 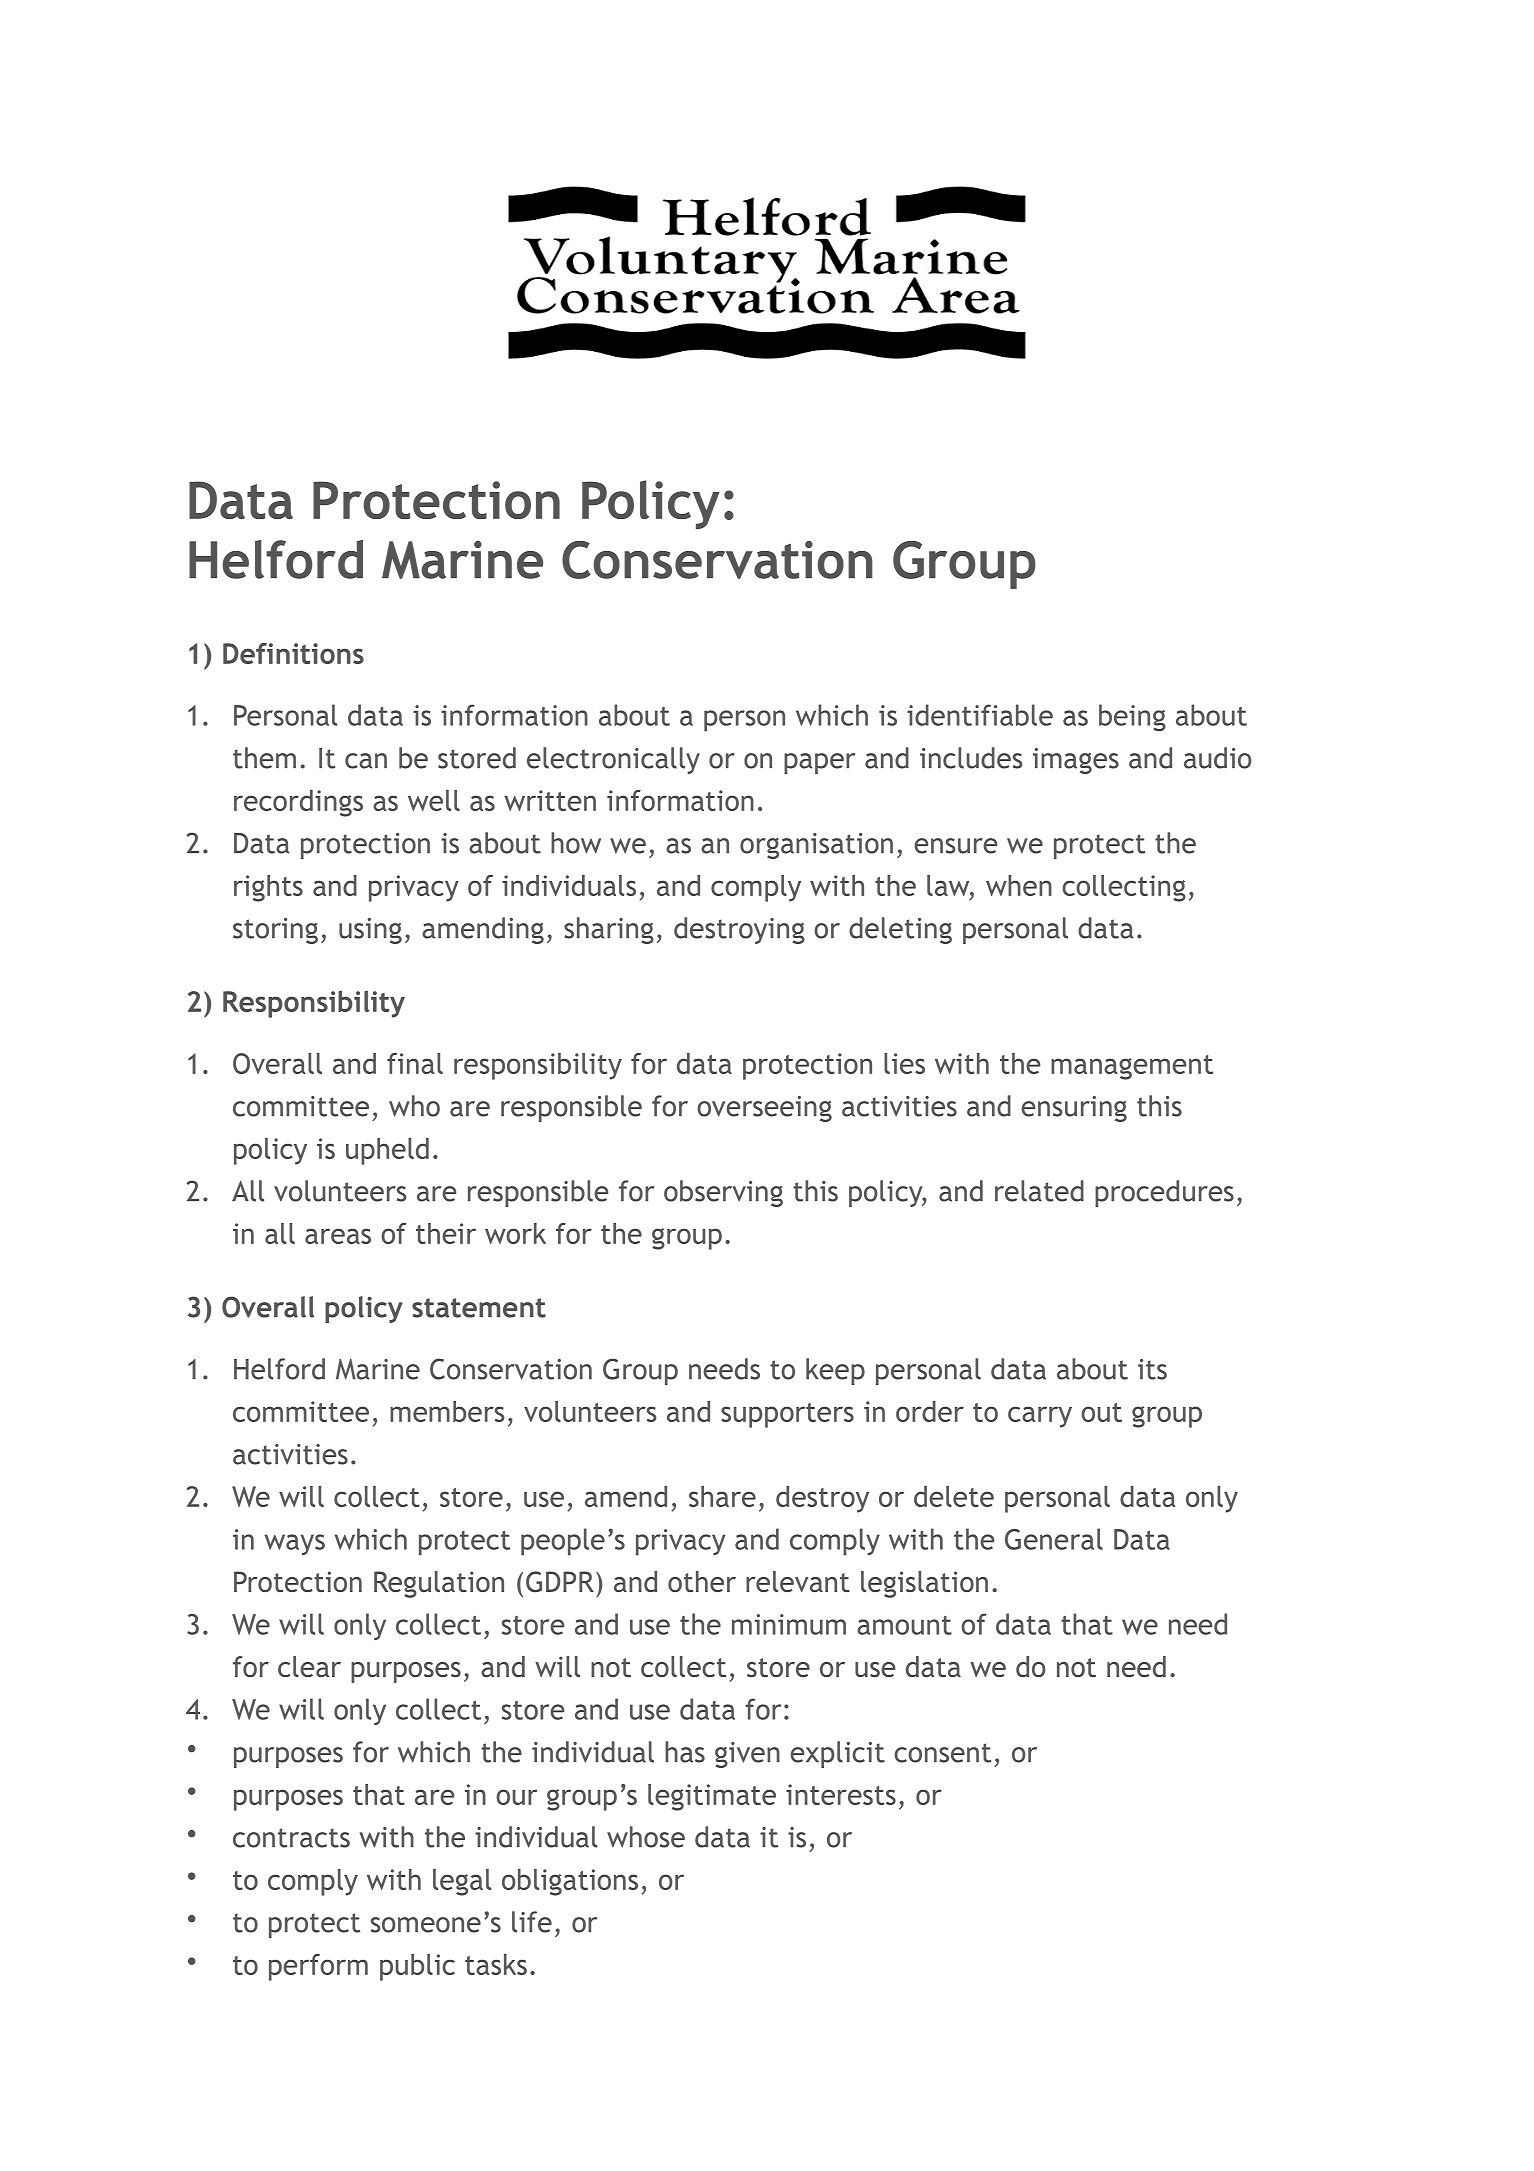 What do you see at coordinates (835, 1371) in the page?
I see `keep` at bounding box center [835, 1371].
